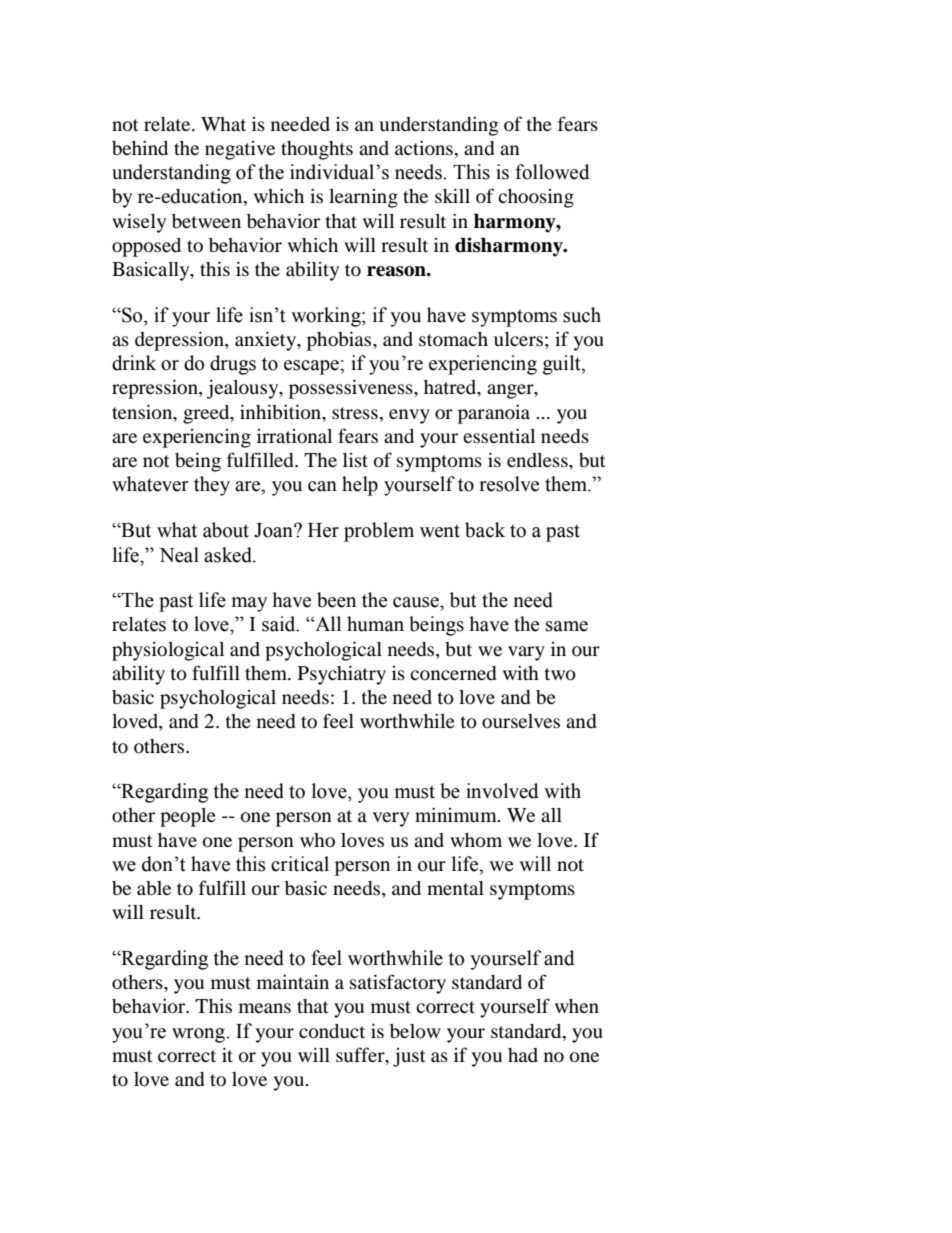 The width and height of the screenshot is (952, 1233). I want to click on between, so click(206, 221).
